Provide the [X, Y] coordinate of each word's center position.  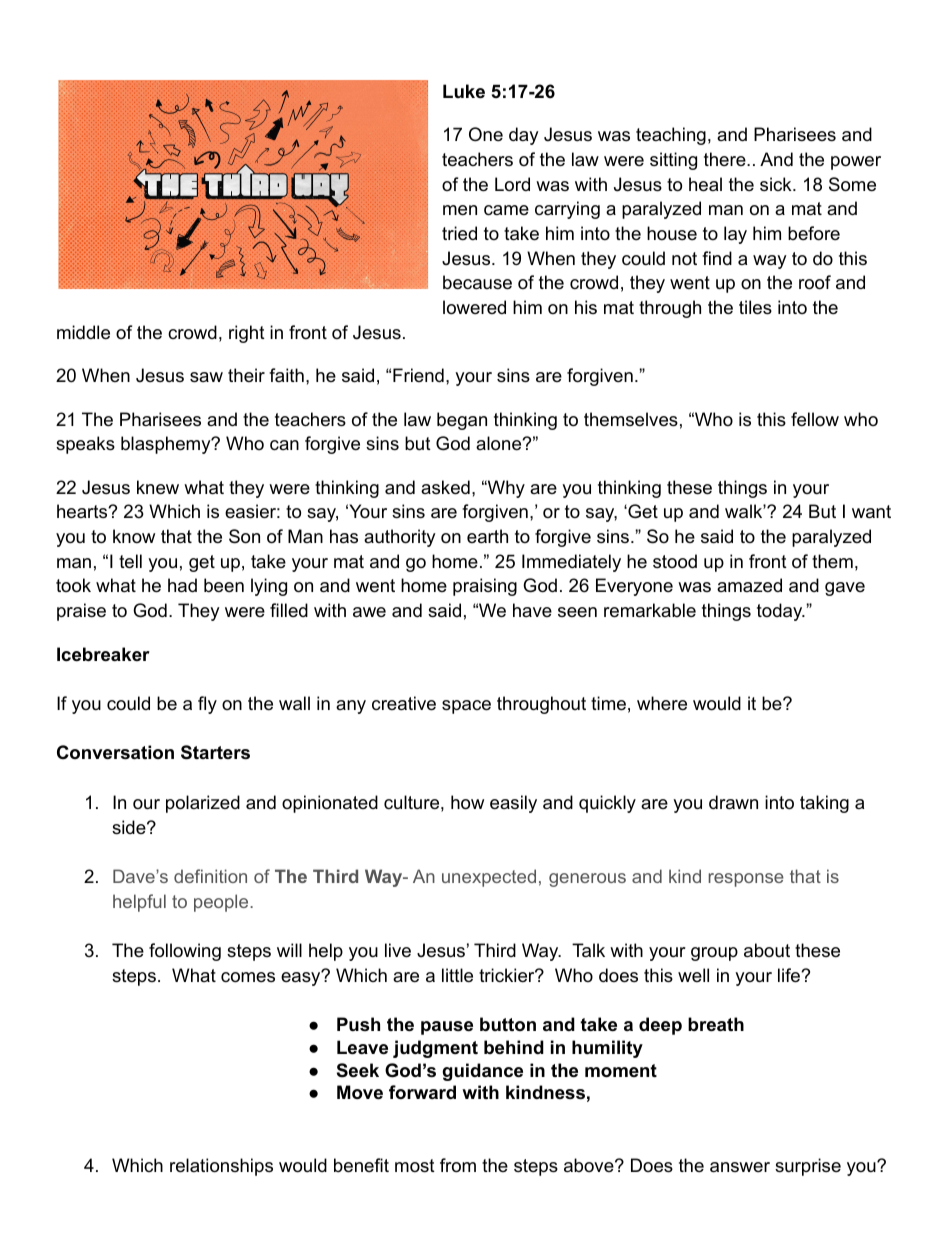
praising [485, 587]
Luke [464, 91]
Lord [512, 184]
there [726, 159]
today [781, 612]
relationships [221, 1167]
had [182, 585]
